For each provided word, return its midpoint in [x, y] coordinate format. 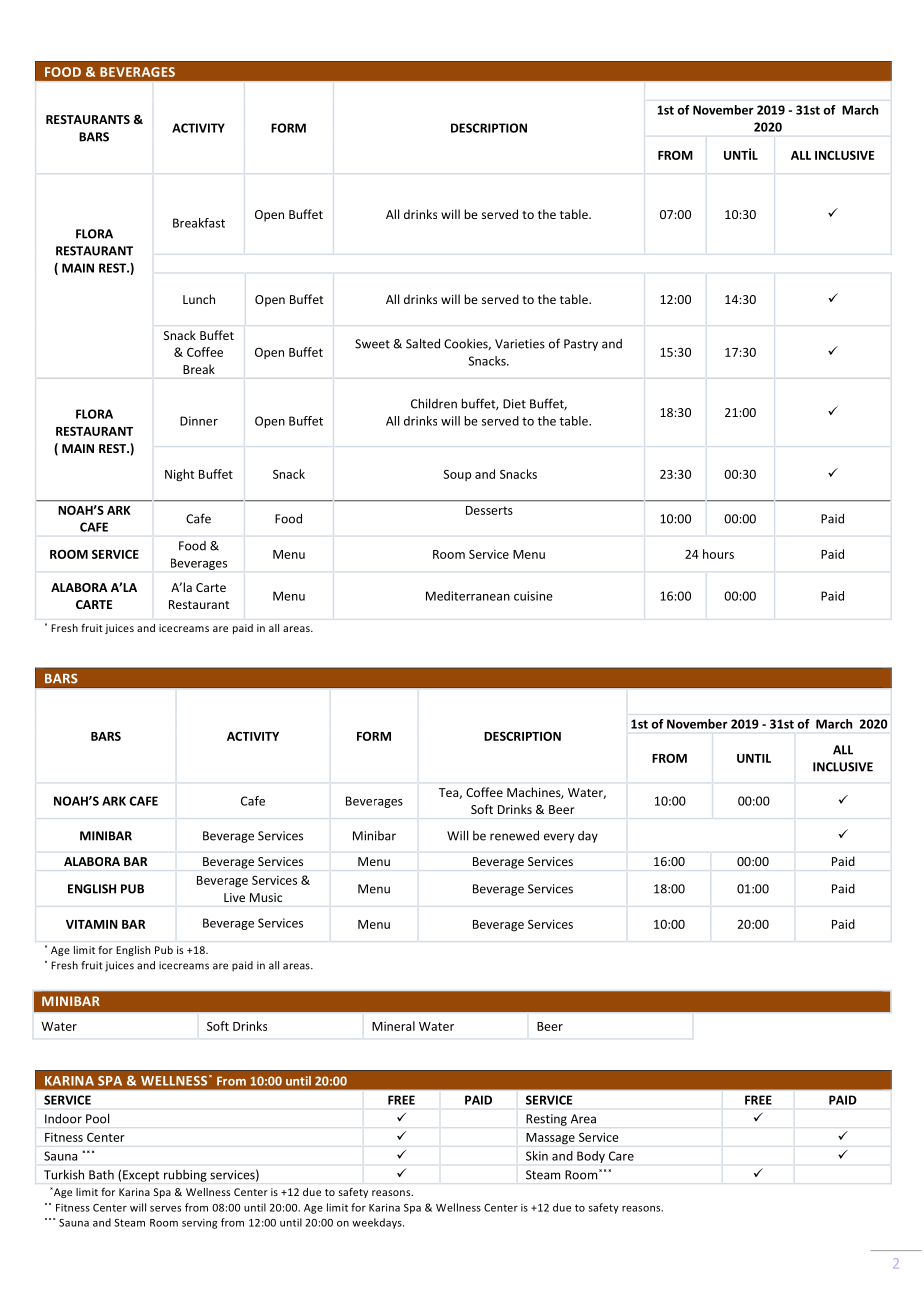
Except [141, 1176]
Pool [97, 1119]
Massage [550, 1139]
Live [234, 897]
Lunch [199, 299]
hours [718, 554]
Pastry [581, 345]
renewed [514, 835]
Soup [457, 475]
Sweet [372, 344]
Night [179, 475]
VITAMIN [92, 924]
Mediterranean [468, 596]
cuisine [533, 596]
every [559, 838]
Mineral [393, 1026]
